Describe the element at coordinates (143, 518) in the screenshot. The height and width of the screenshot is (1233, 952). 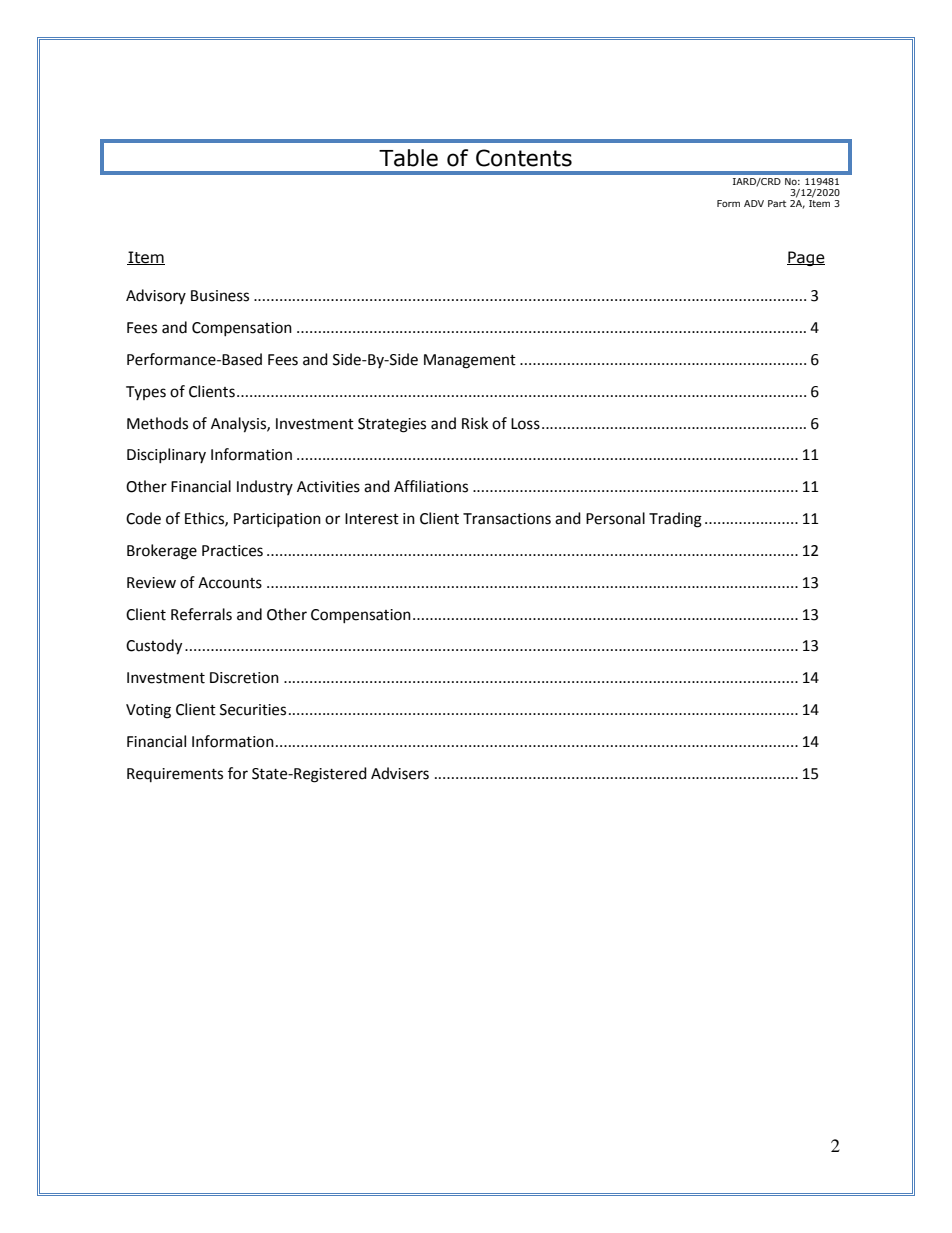
I see `Code` at that location.
